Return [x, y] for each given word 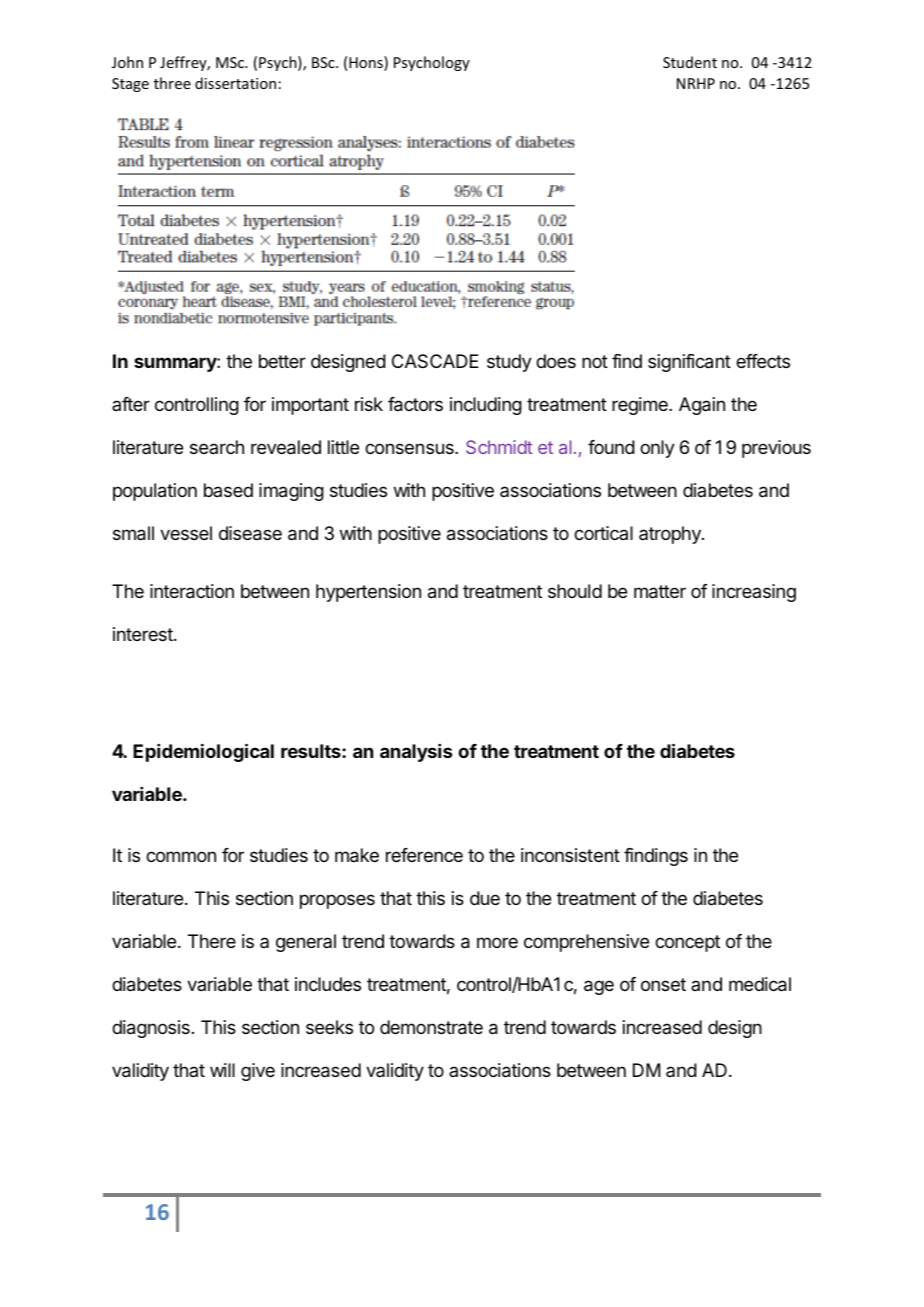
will [222, 1070]
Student [690, 62]
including [486, 406]
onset [663, 984]
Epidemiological [203, 752]
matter [660, 592]
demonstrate [431, 1027]
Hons [367, 63]
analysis [416, 753]
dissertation [235, 83]
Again [702, 406]
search [217, 447]
